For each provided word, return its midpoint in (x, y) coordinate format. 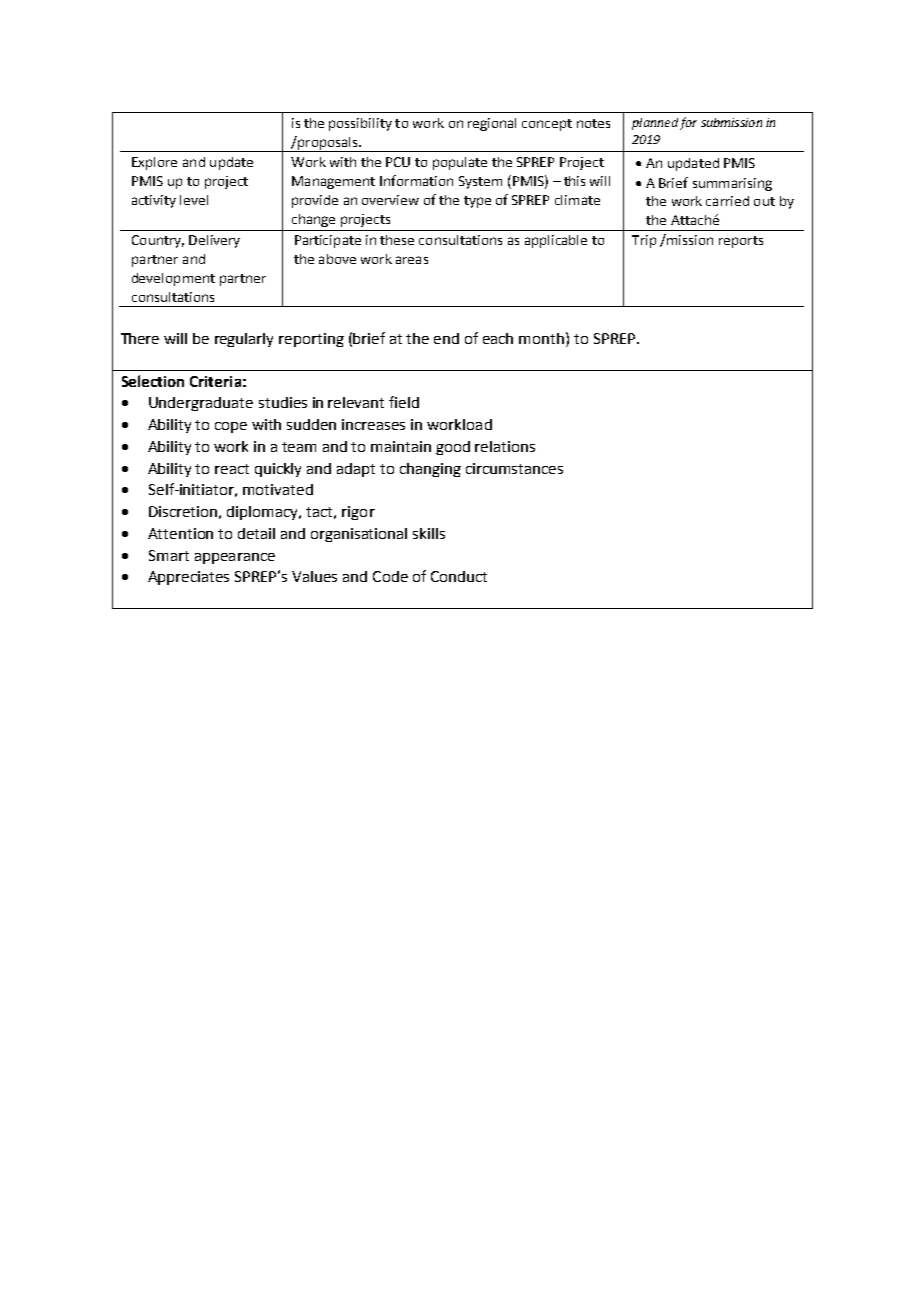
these (397, 240)
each (498, 338)
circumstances (514, 468)
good (453, 448)
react (232, 469)
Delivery (214, 241)
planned (655, 124)
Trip (644, 241)
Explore (154, 163)
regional (492, 124)
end (446, 338)
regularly (244, 340)
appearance (235, 558)
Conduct (459, 576)
